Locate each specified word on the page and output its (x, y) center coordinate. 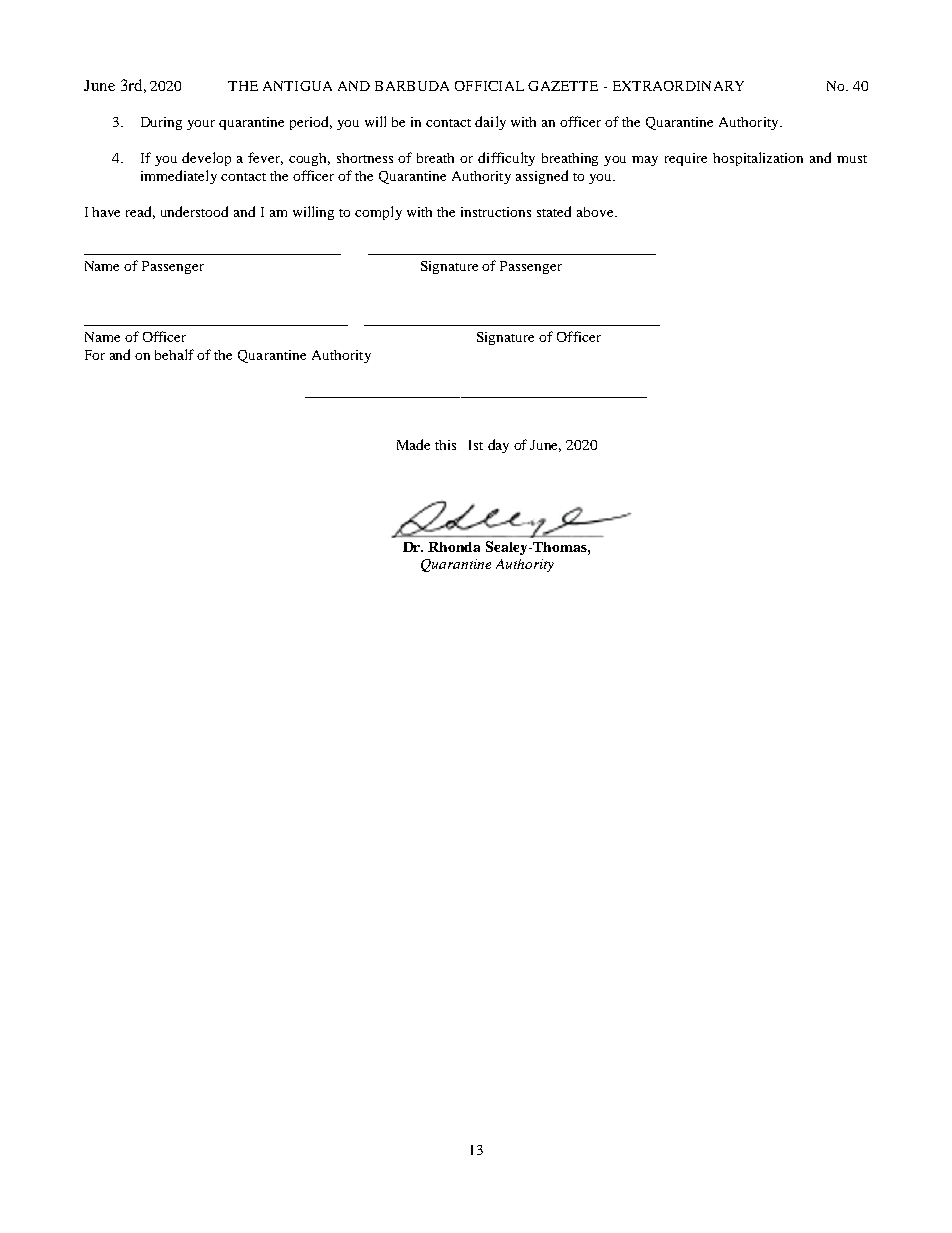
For (95, 355)
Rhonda (454, 547)
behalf (174, 354)
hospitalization (758, 159)
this (445, 445)
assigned (542, 177)
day (498, 446)
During (161, 123)
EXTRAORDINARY (678, 86)
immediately (179, 177)
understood (194, 211)
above (596, 212)
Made (413, 444)
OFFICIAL (489, 86)
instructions (496, 212)
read (140, 212)
